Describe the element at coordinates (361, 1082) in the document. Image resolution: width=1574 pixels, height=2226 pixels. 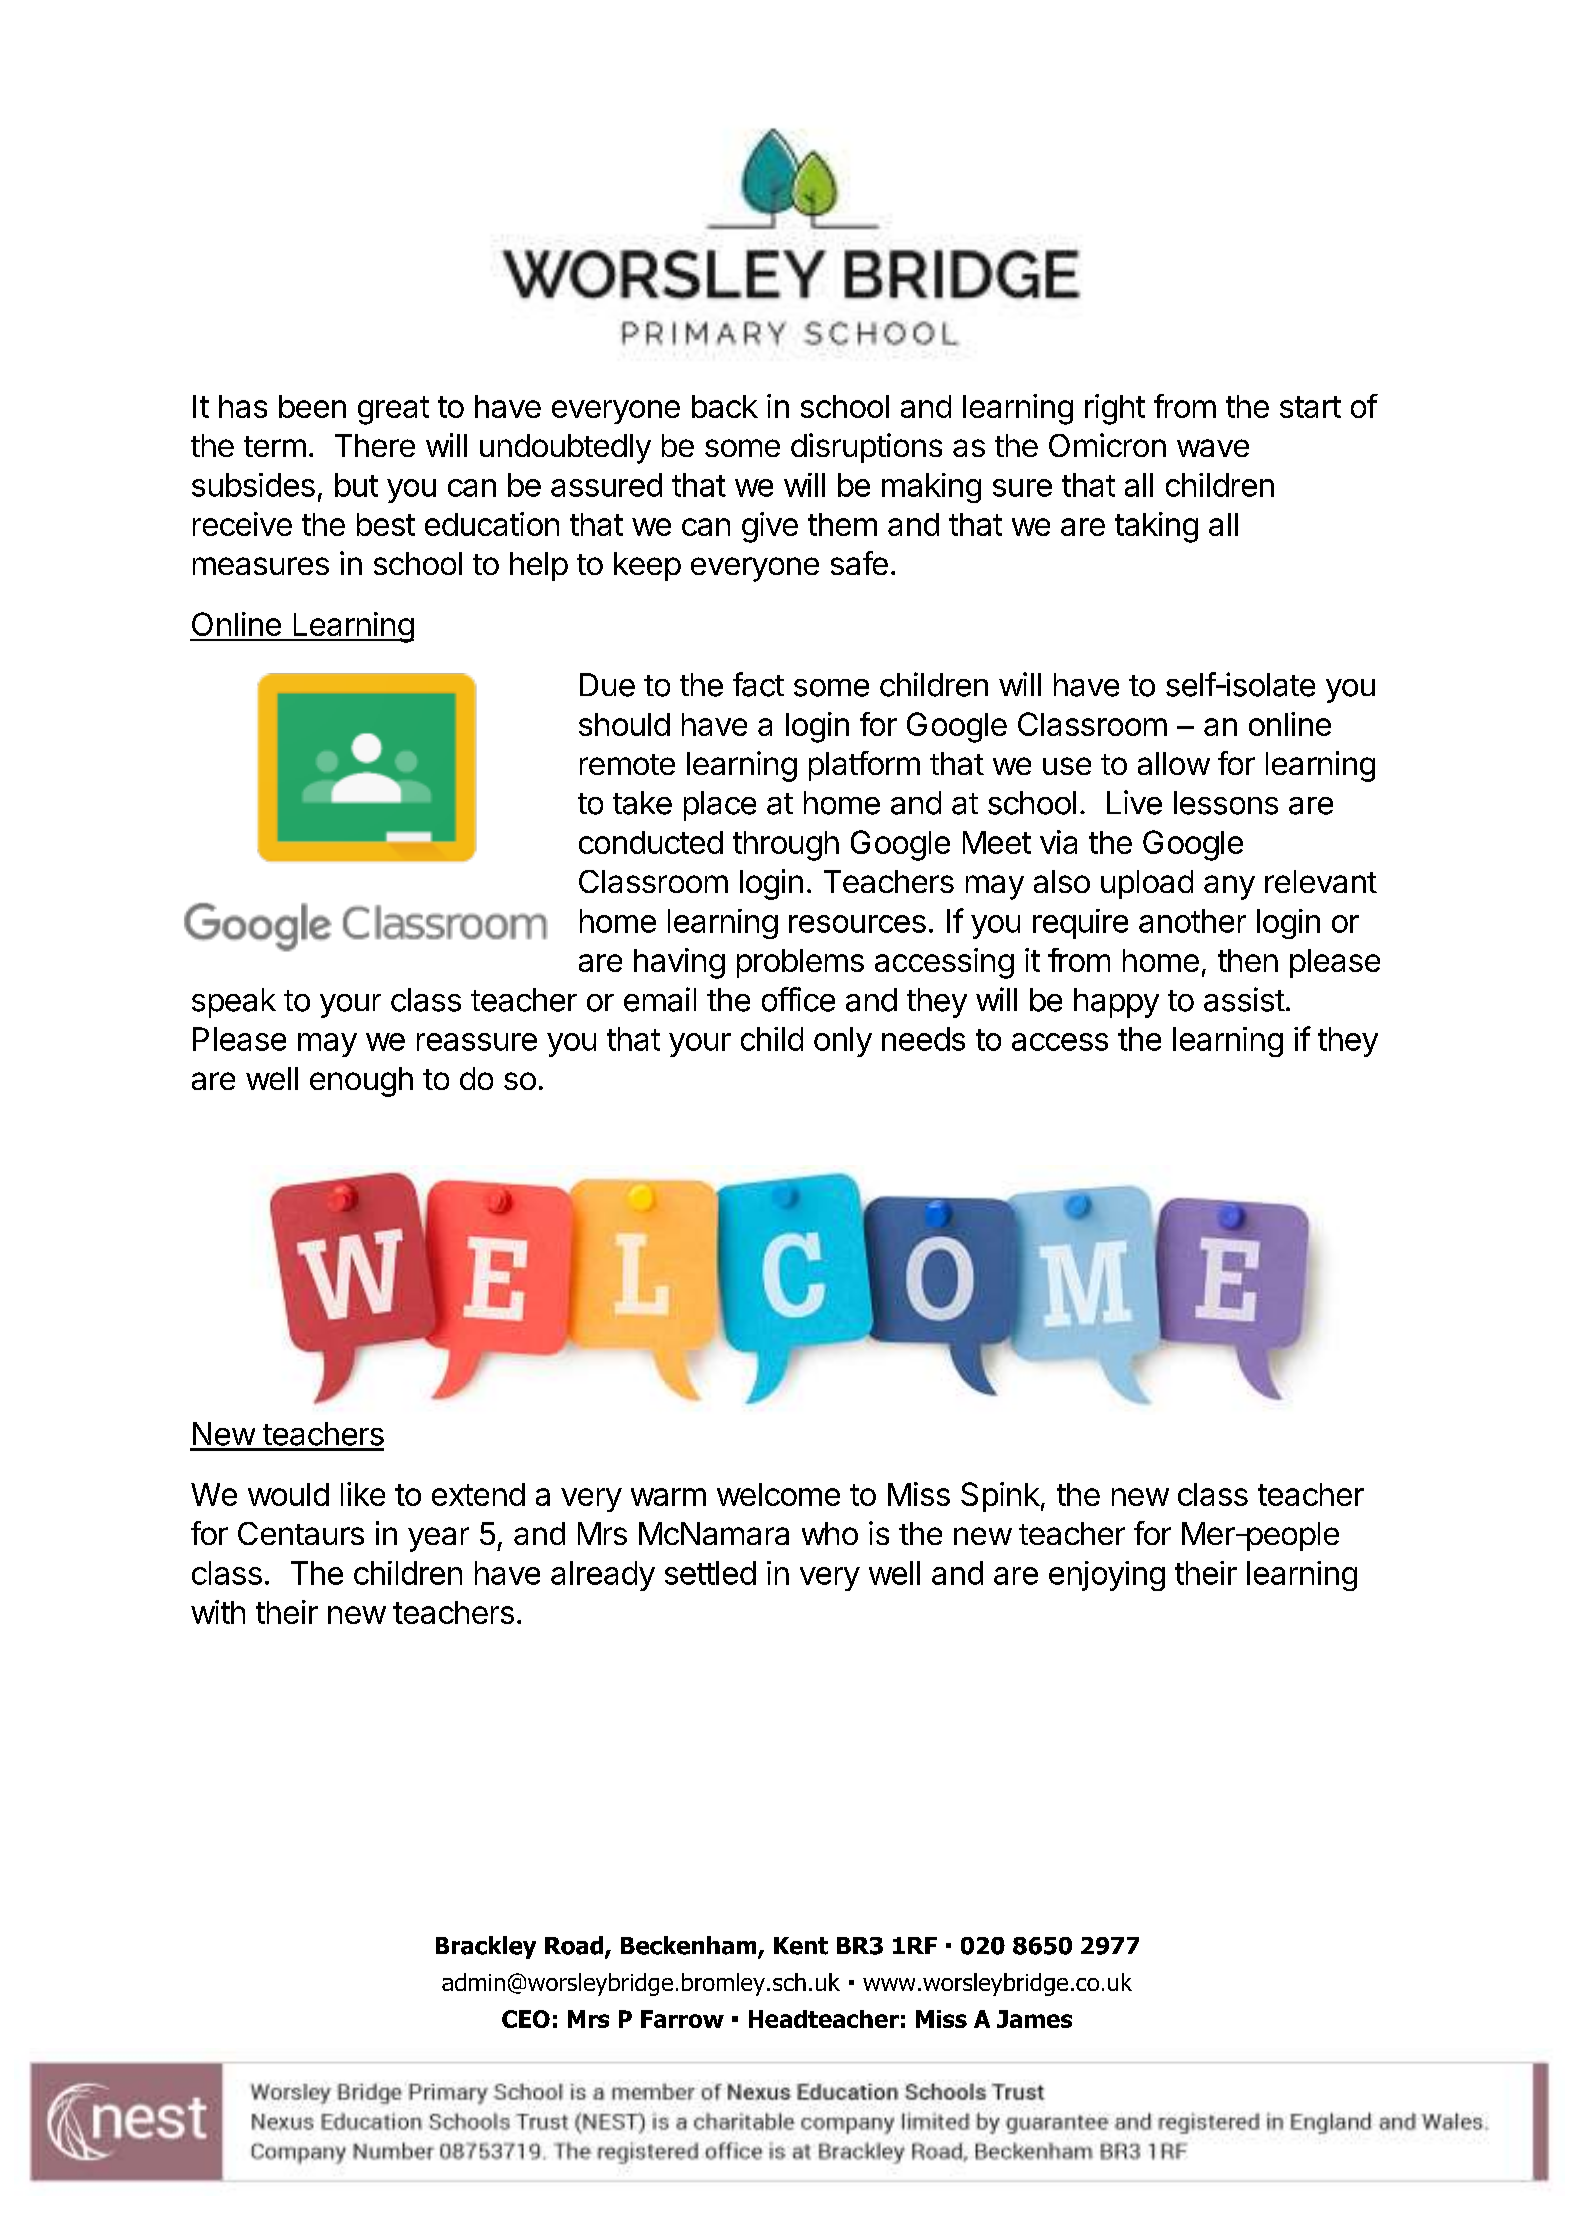
I see `enough` at that location.
